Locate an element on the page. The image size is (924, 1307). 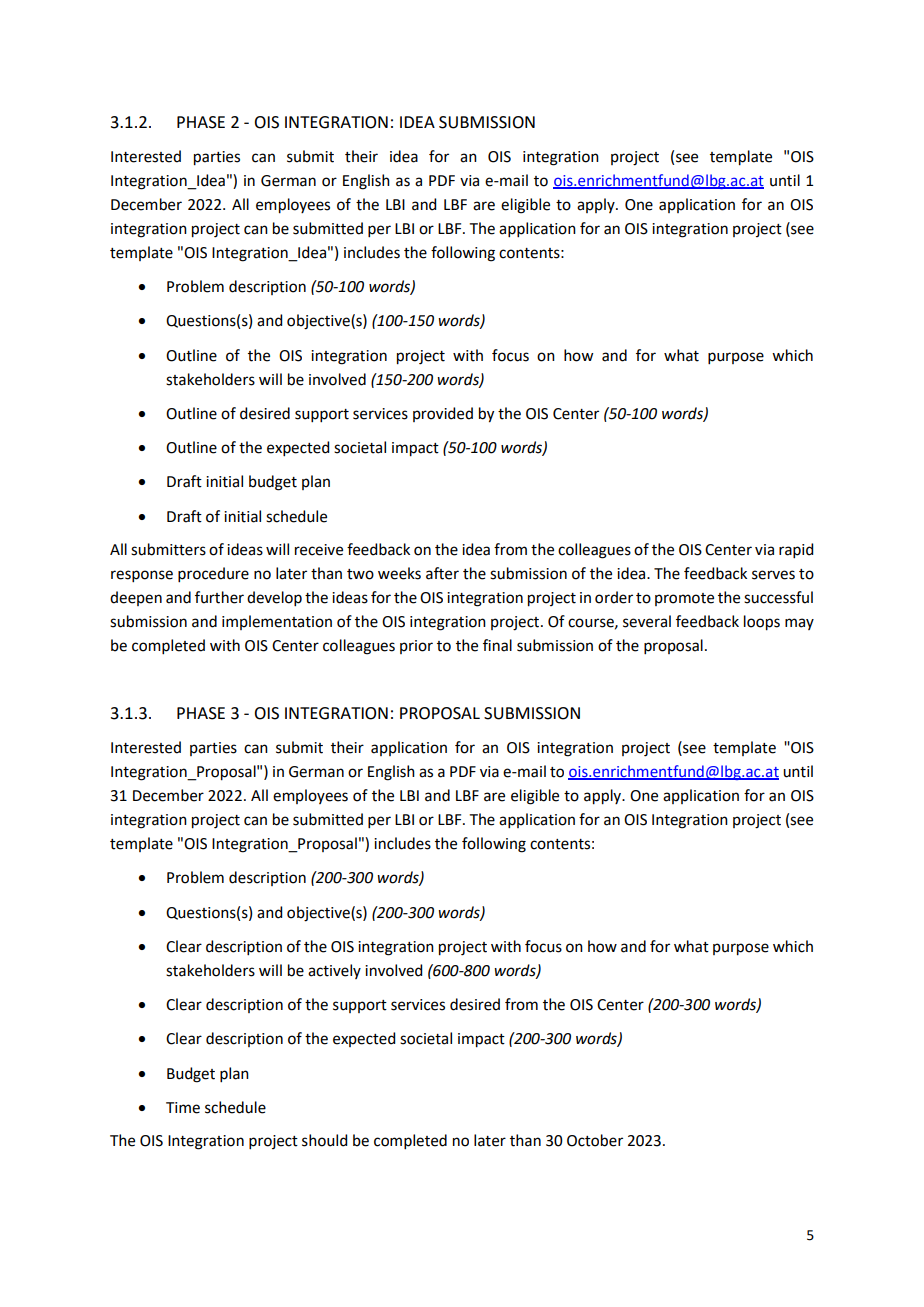
rapid is located at coordinates (796, 550).
